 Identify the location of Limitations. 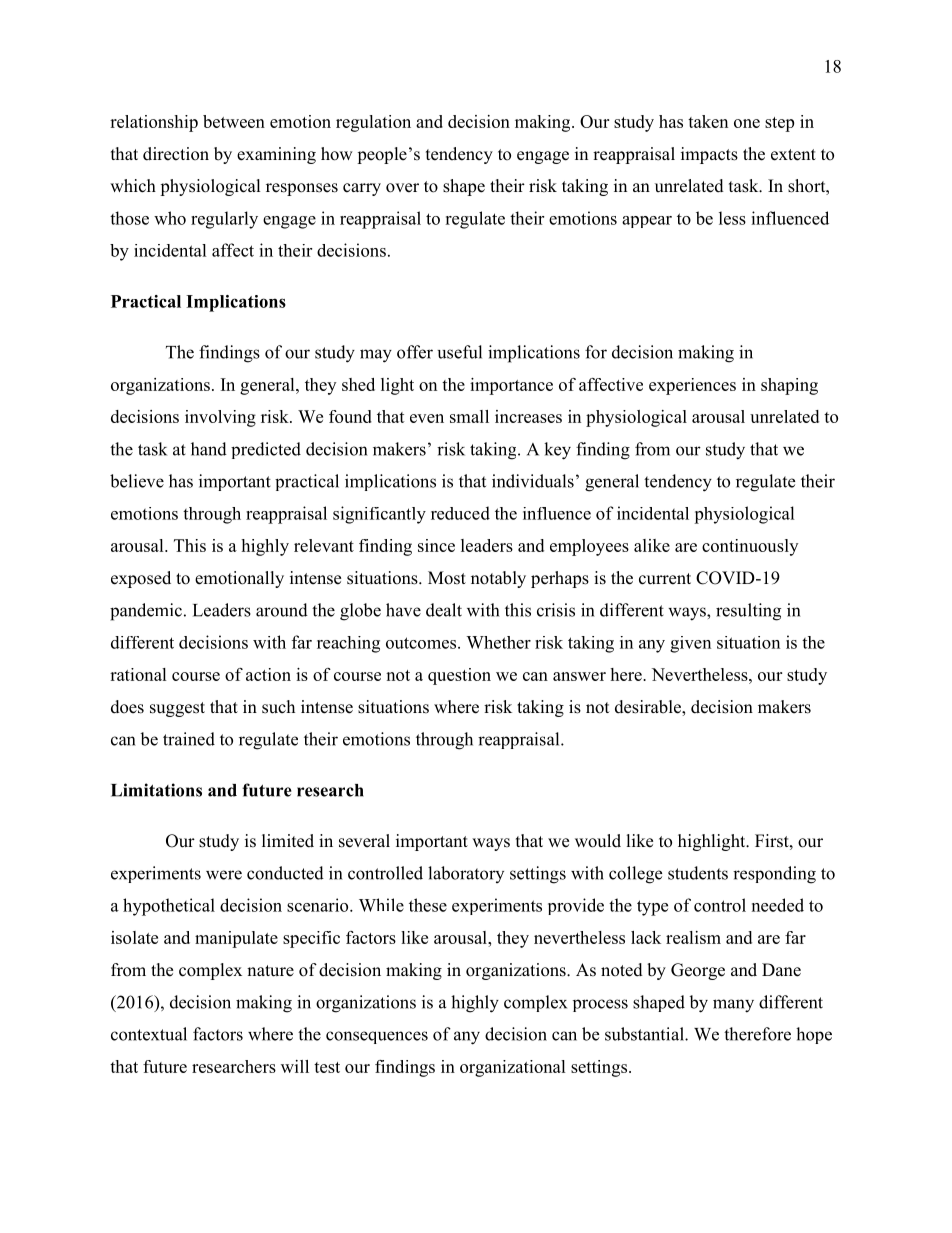
(156, 790).
